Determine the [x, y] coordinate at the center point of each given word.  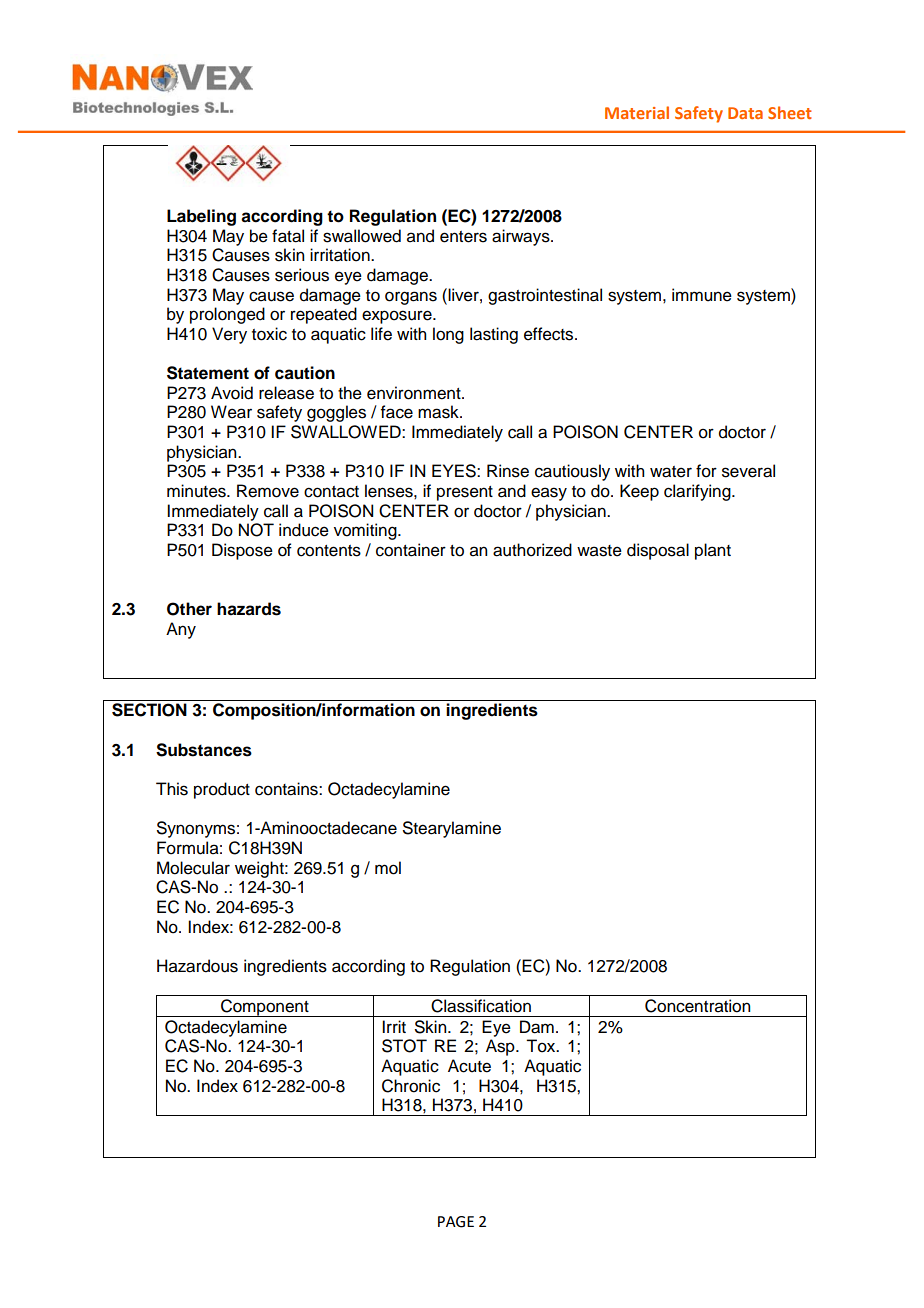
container [411, 550]
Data [745, 113]
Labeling [201, 217]
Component [265, 1008]
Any [181, 630]
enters [463, 237]
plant [713, 551]
